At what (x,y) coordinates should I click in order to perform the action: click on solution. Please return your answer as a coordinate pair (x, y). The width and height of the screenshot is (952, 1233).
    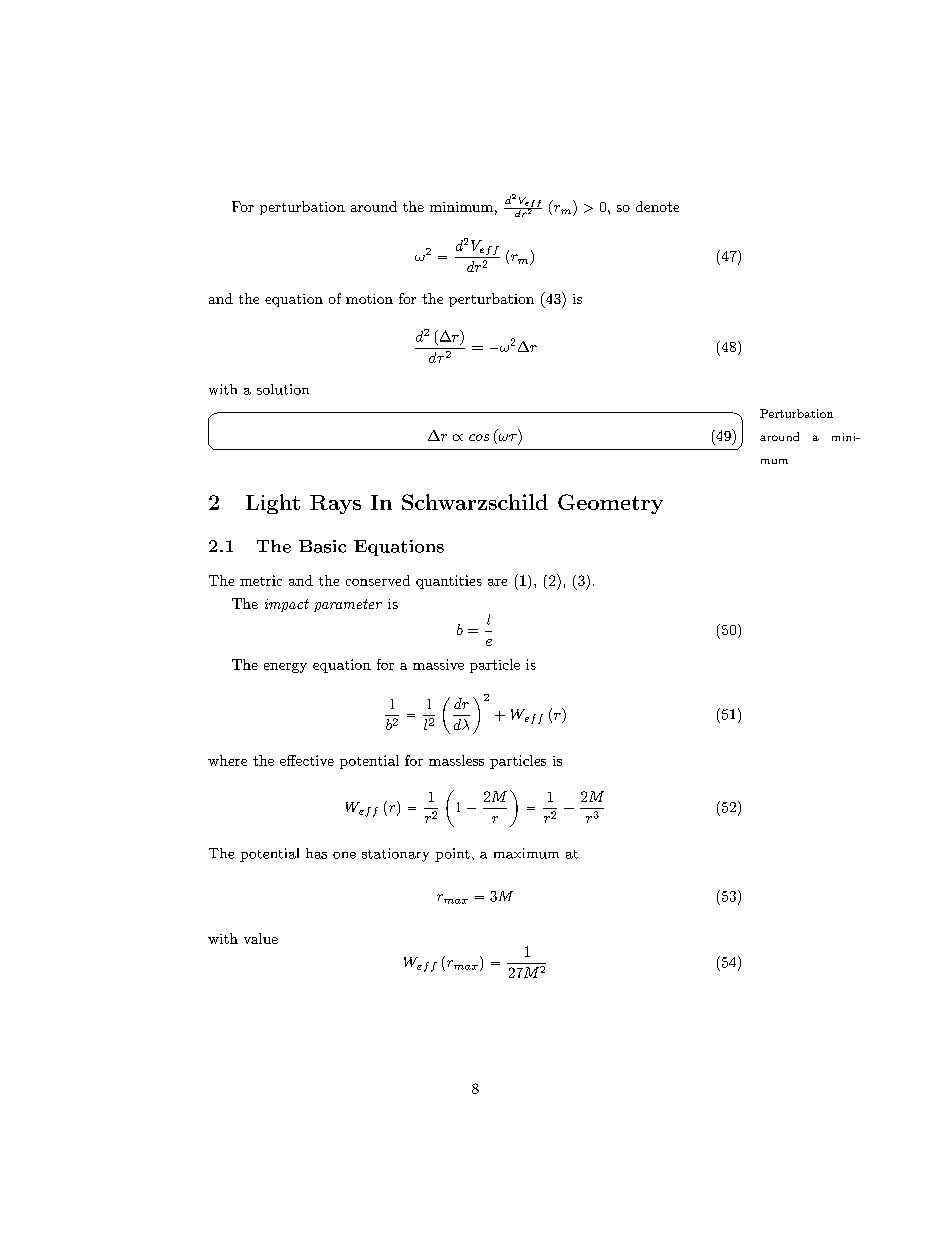
    Looking at the image, I should click on (283, 389).
